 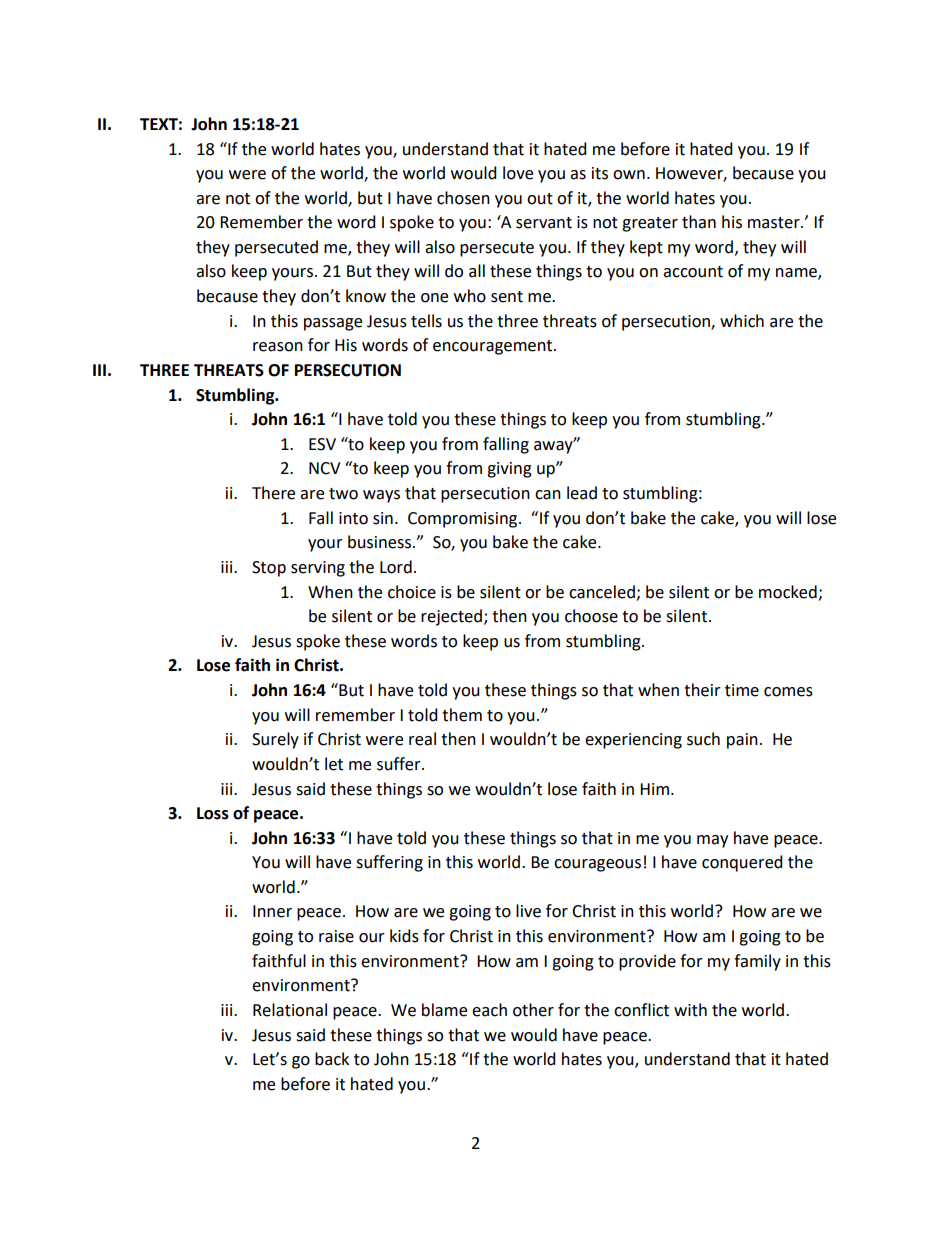 I want to click on Relational, so click(x=290, y=1010).
